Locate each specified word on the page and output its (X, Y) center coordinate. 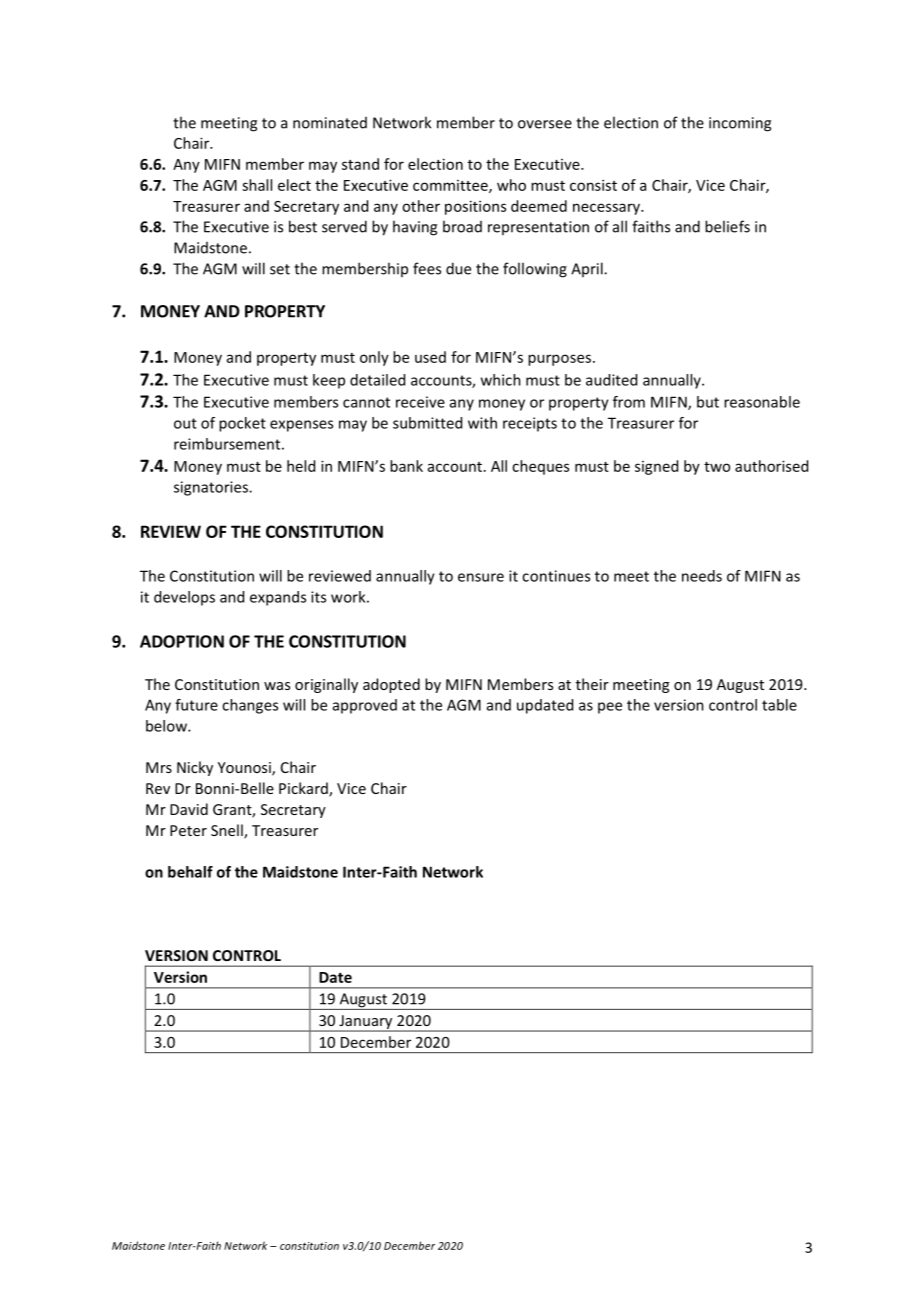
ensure (481, 577)
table (779, 705)
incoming (740, 124)
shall (257, 185)
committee (451, 186)
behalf (190, 872)
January (366, 1023)
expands (278, 598)
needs (702, 576)
